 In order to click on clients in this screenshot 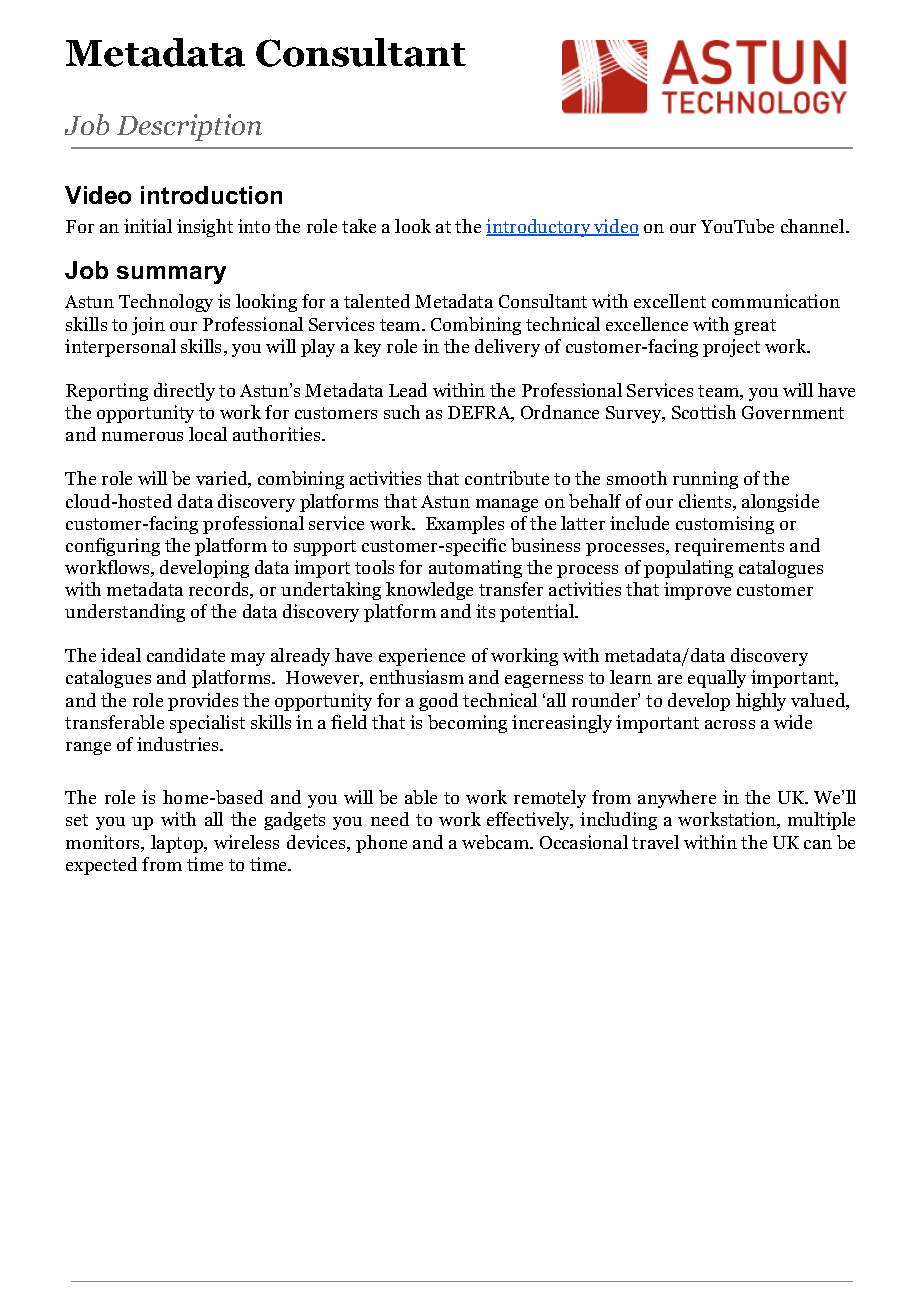, I will do `click(705, 501)`.
